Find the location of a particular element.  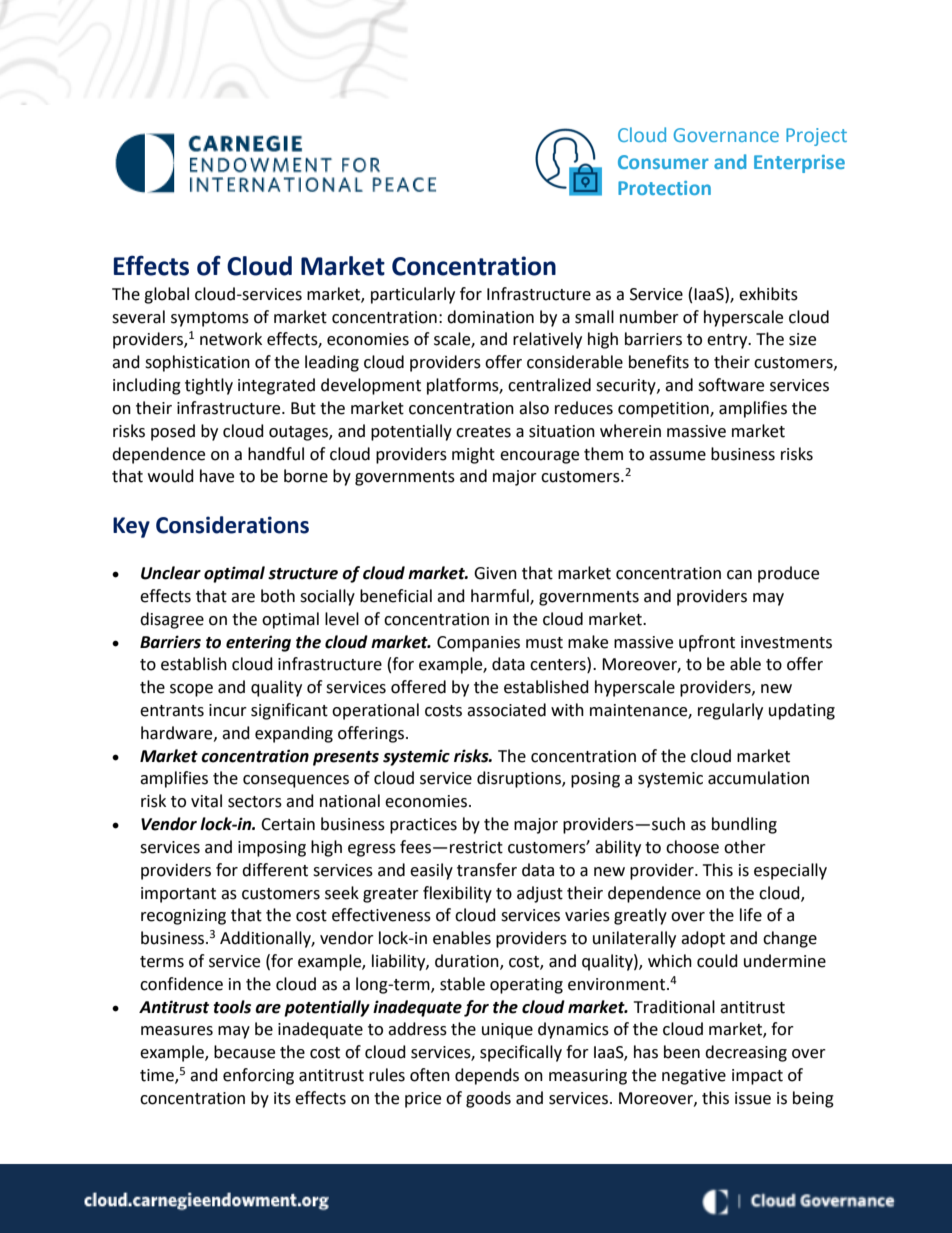

Companies is located at coordinates (478, 644).
